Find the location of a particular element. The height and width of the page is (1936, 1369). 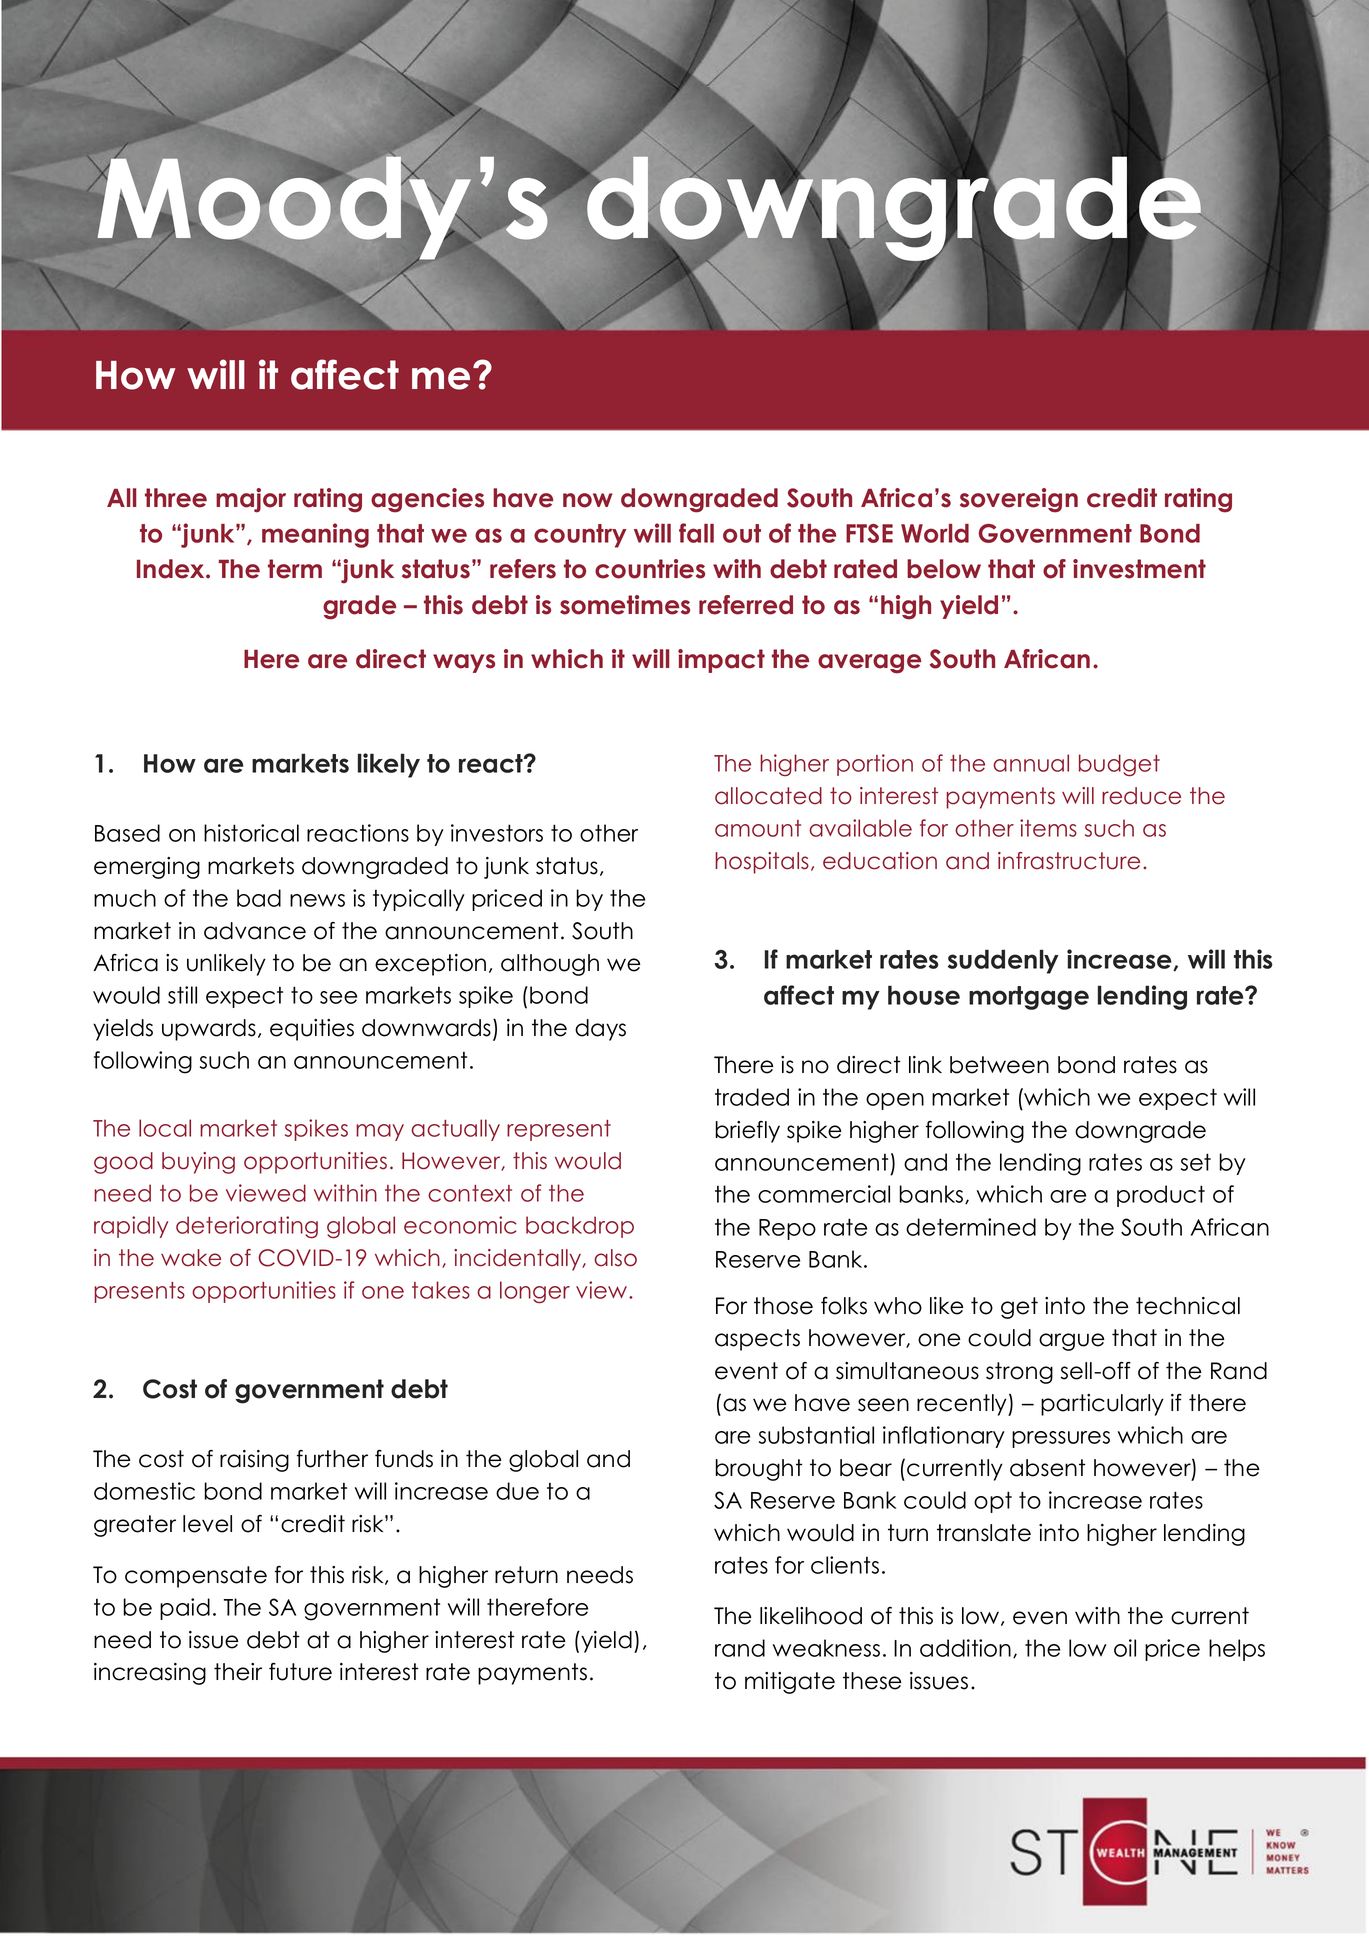

investment is located at coordinates (1139, 569).
